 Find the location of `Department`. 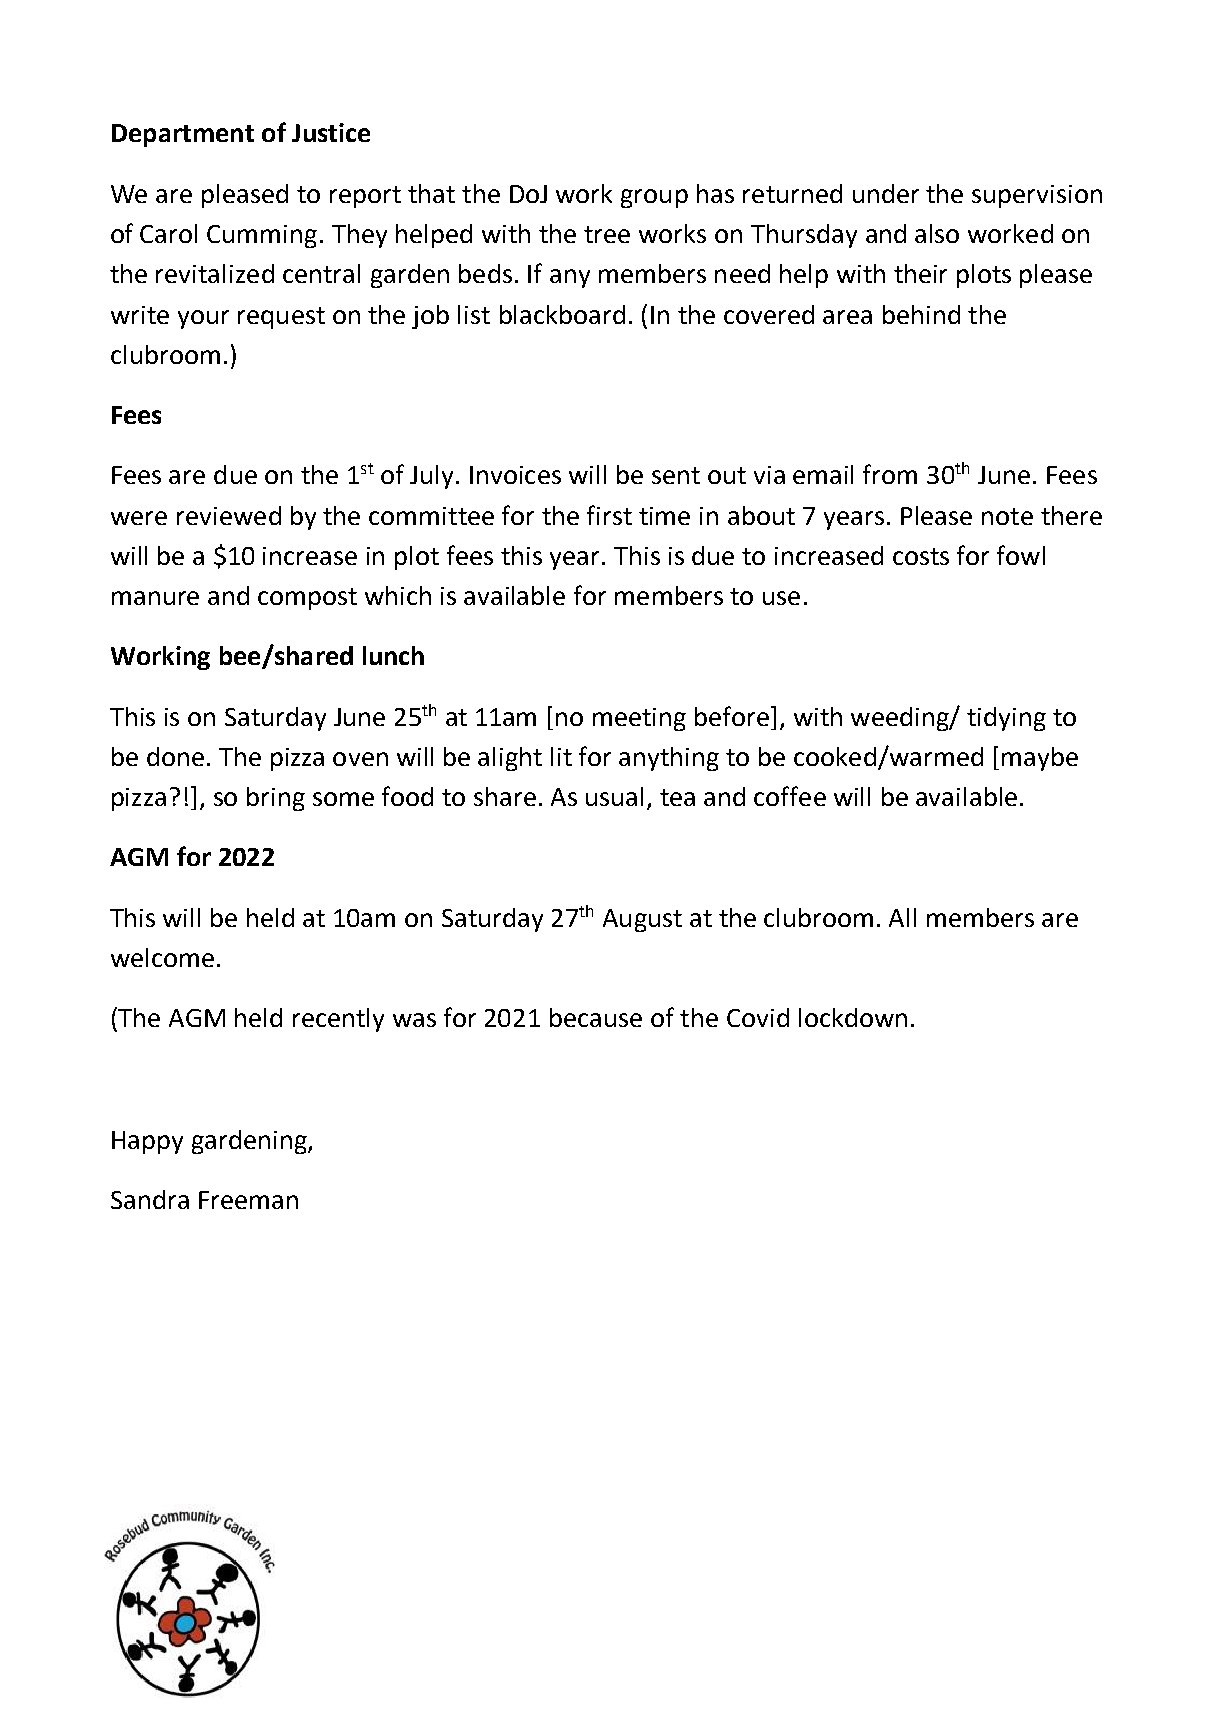

Department is located at coordinates (183, 135).
